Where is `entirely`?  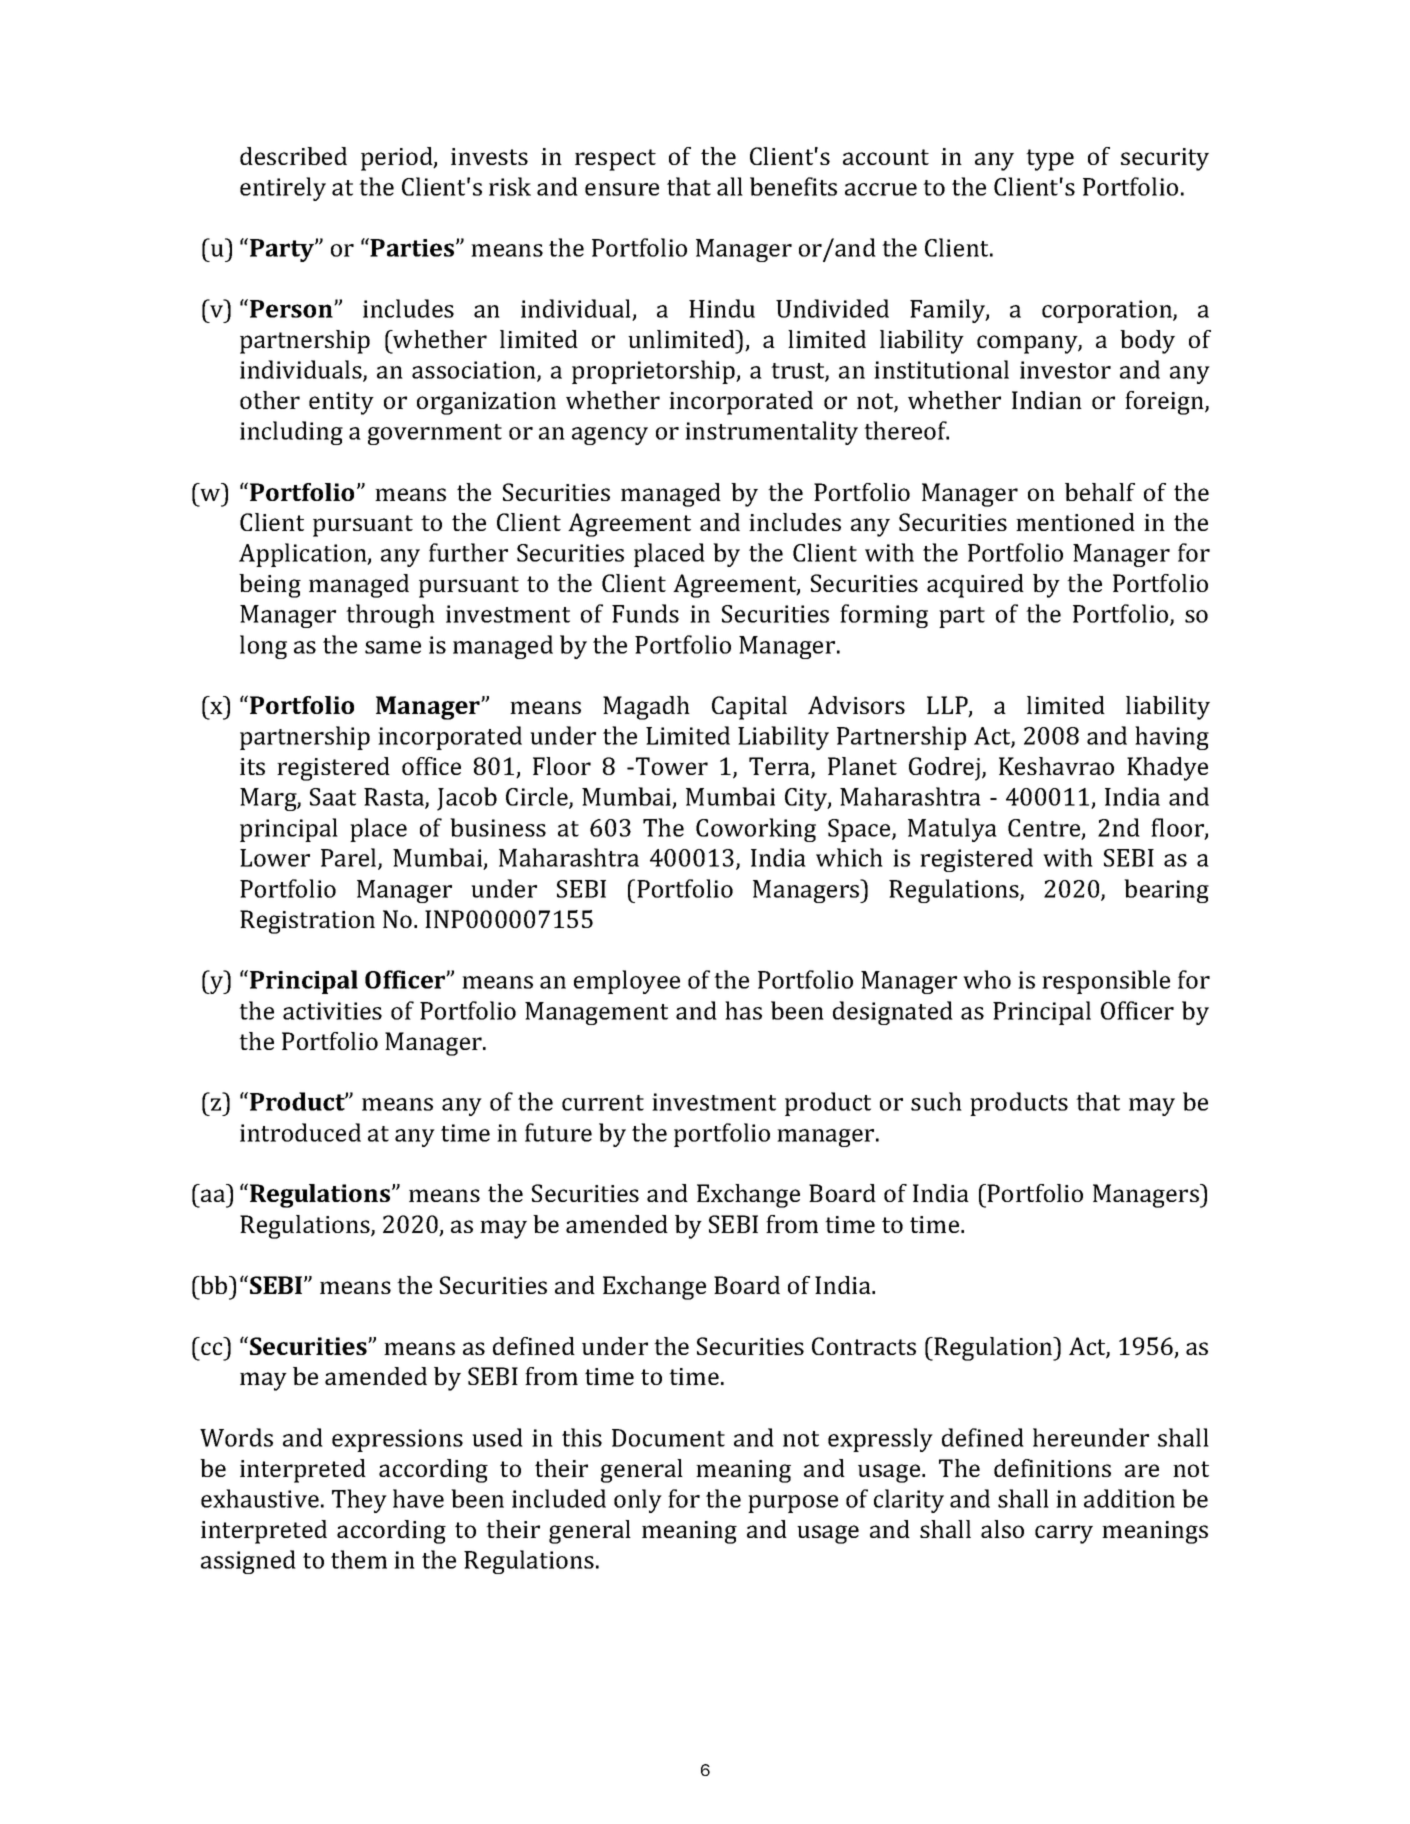
entirely is located at coordinates (283, 189).
